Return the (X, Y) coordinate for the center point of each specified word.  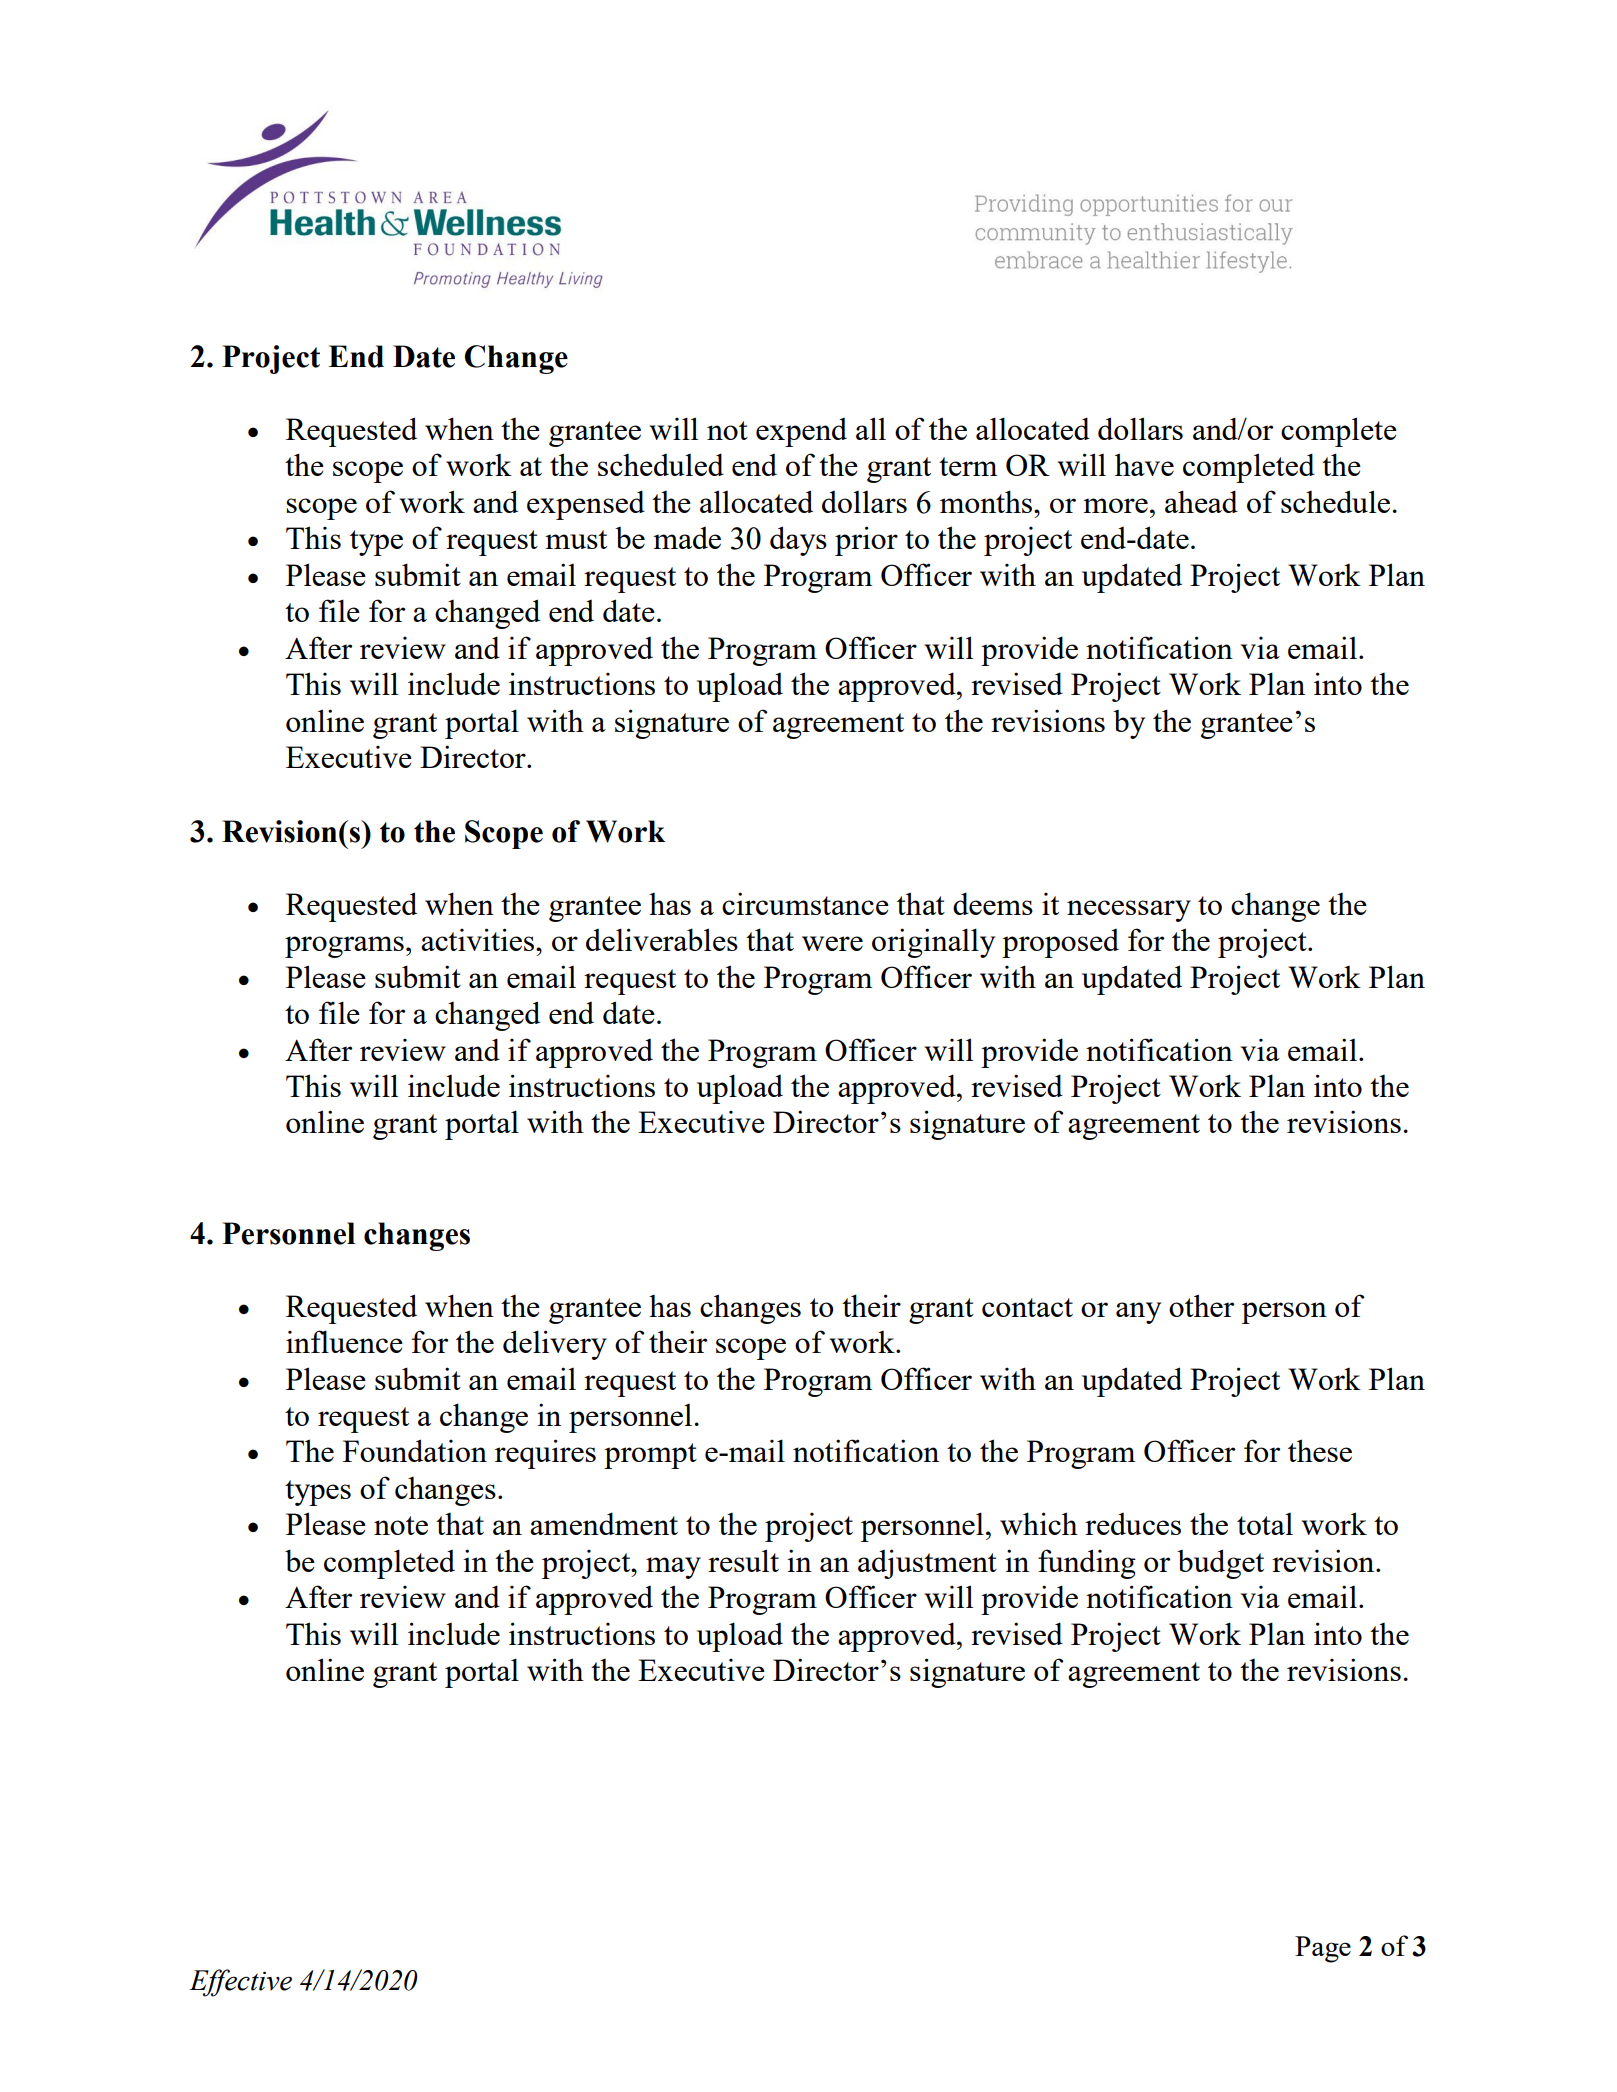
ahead (1201, 501)
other (1201, 1305)
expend (801, 432)
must (576, 539)
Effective (240, 1983)
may (673, 1568)
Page (1323, 1949)
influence (344, 1341)
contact (1027, 1307)
